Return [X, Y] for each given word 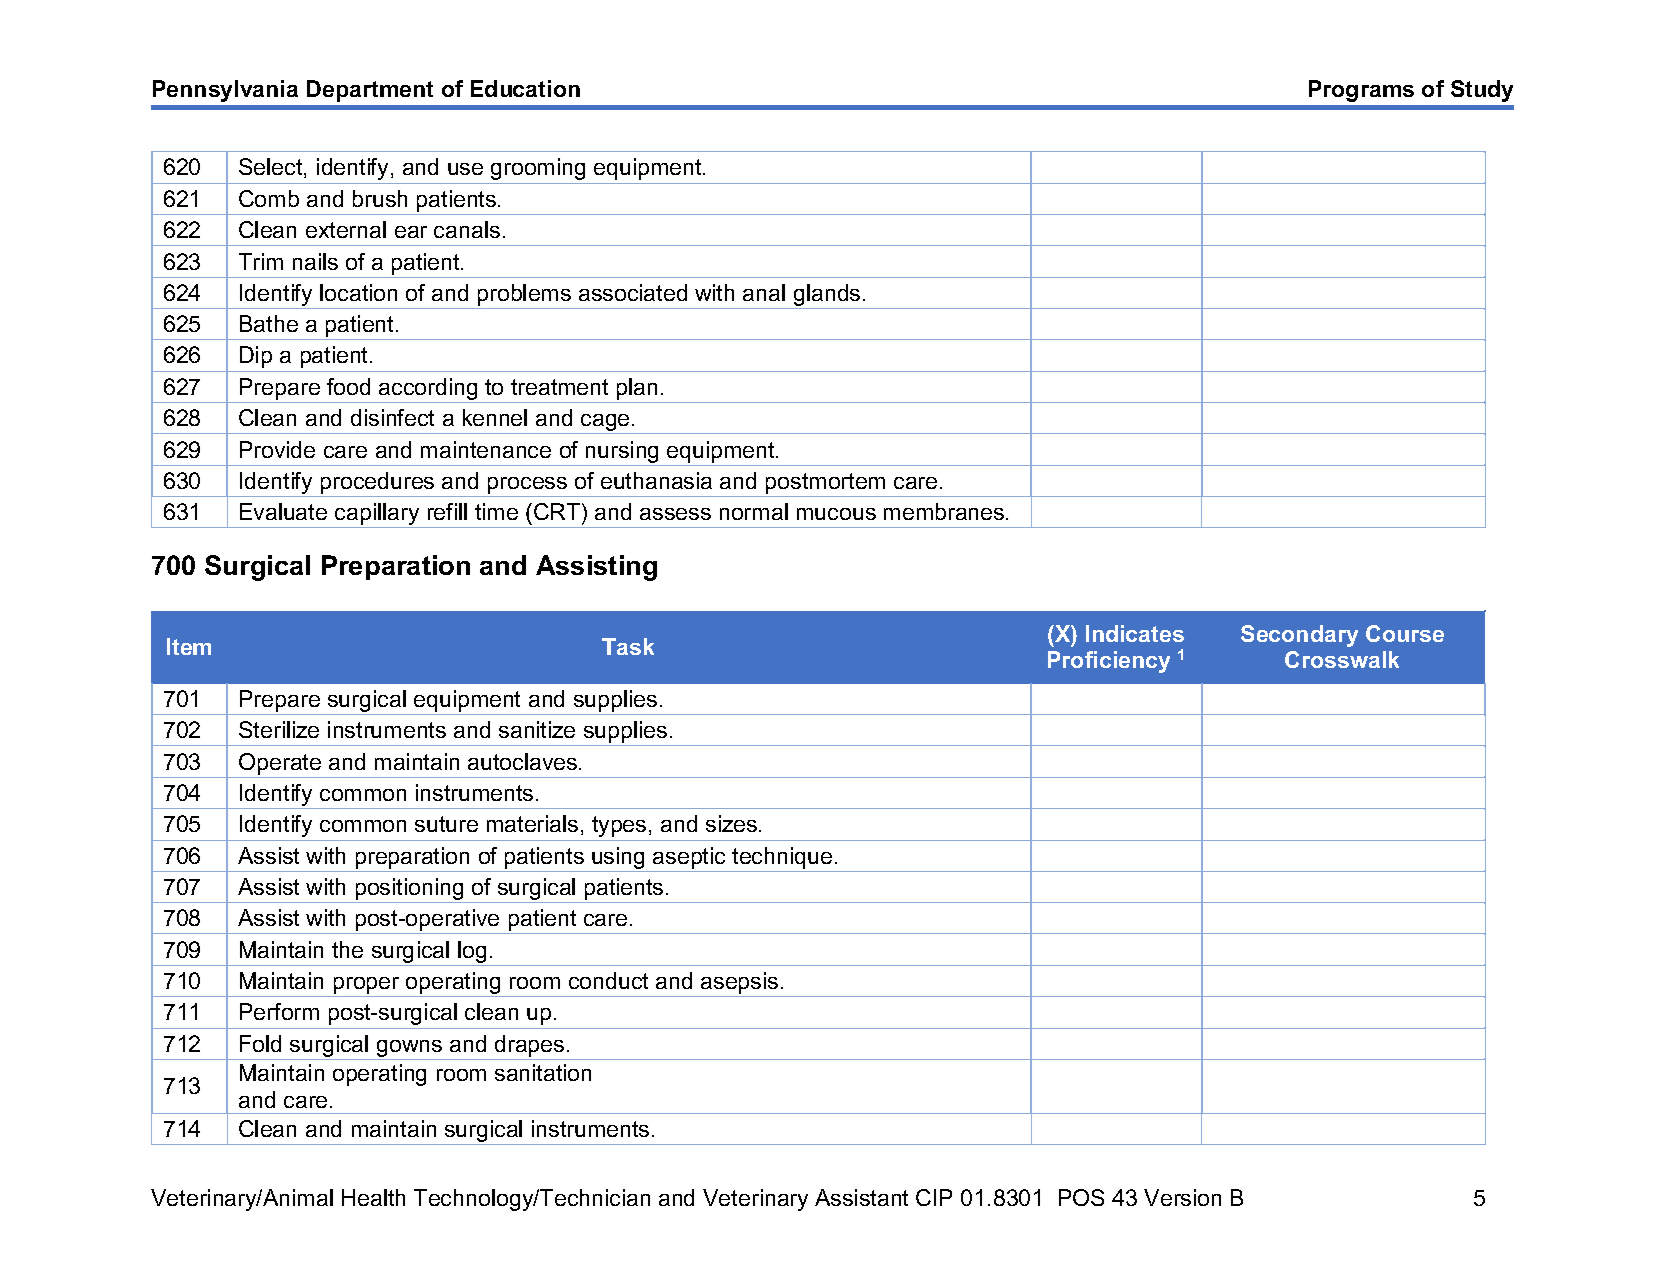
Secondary [1299, 636]
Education [525, 88]
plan [637, 390]
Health [373, 1197]
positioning [409, 890]
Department [370, 91]
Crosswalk [1342, 659]
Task [628, 646]
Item [189, 646]
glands [827, 296]
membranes [945, 511]
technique [782, 858]
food [348, 386]
